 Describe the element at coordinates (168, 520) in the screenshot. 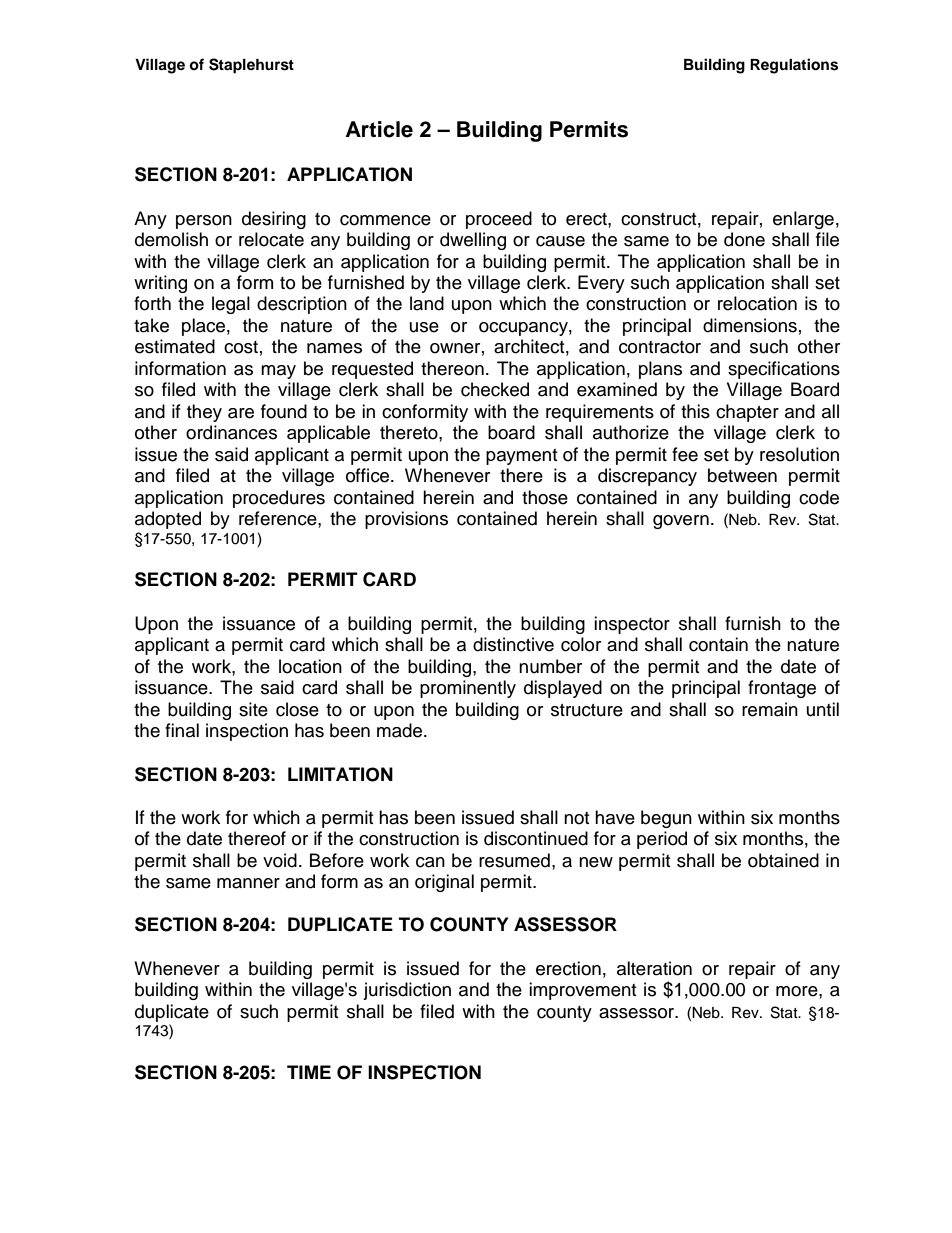

I see `adopted` at that location.
